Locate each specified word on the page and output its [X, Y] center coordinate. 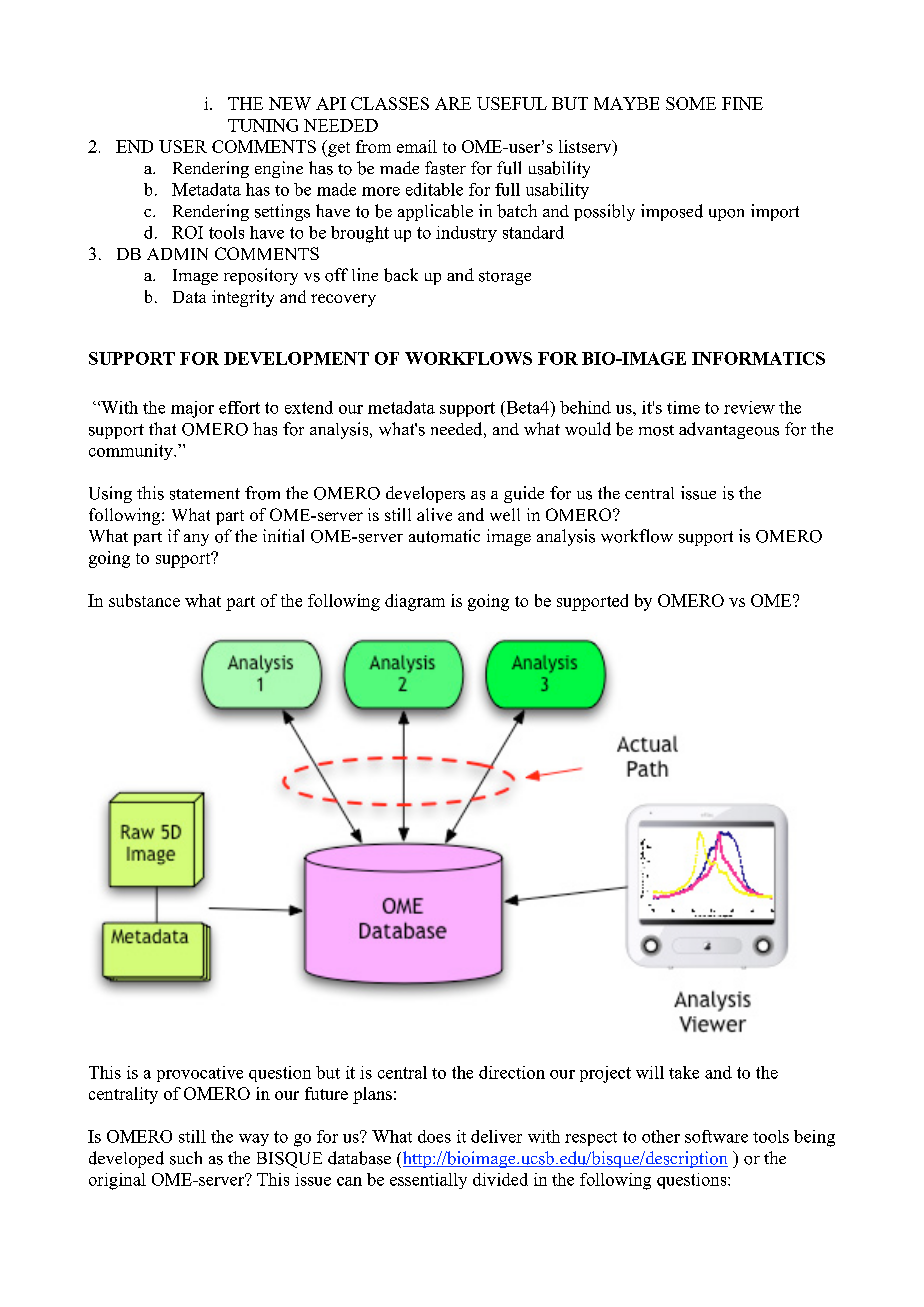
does [434, 1136]
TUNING [263, 125]
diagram [415, 602]
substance [144, 600]
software [716, 1136]
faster [445, 168]
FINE [742, 103]
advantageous [729, 430]
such [186, 1158]
